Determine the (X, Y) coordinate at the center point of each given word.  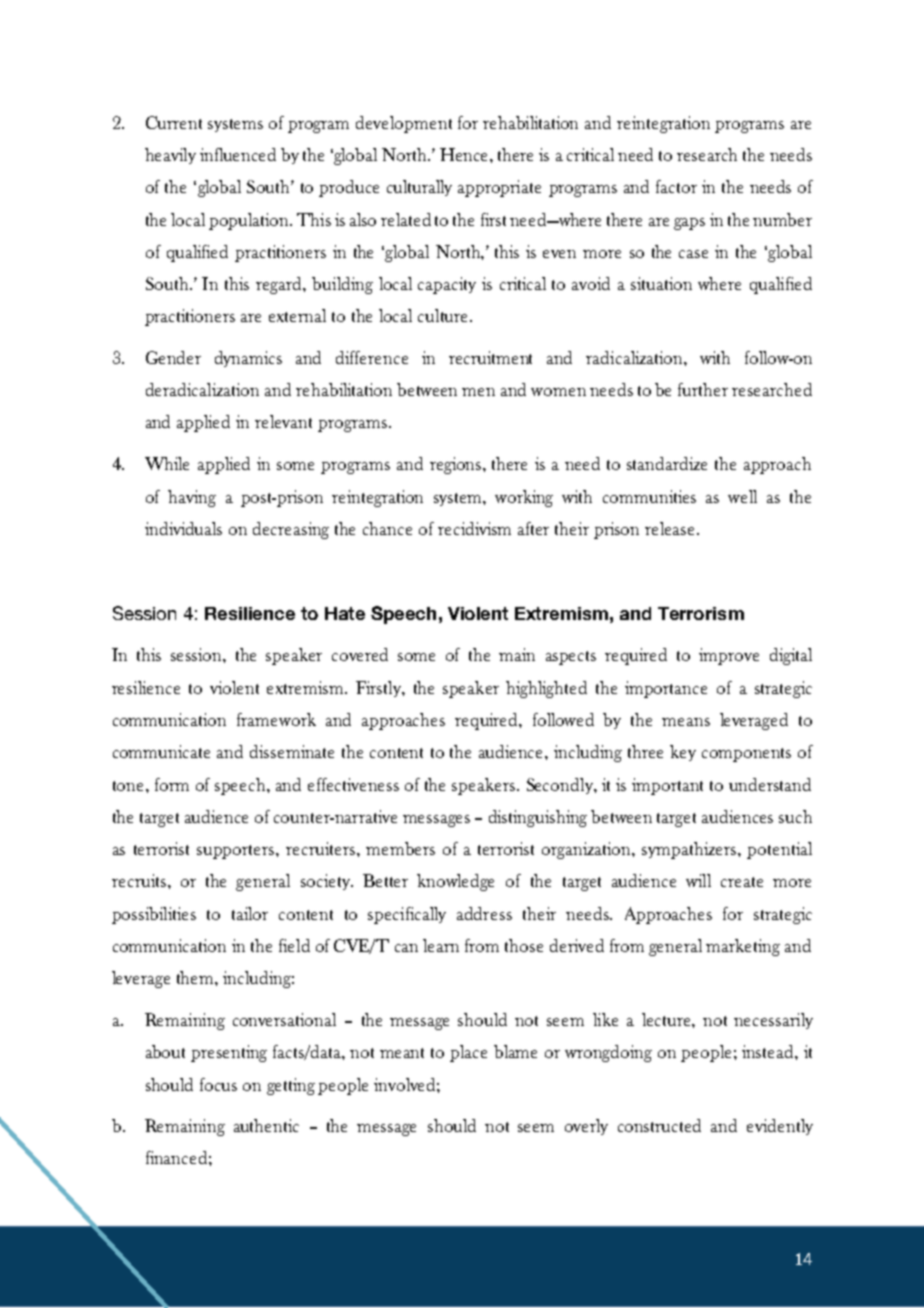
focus (218, 1084)
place (468, 1053)
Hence (465, 154)
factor (676, 186)
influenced (238, 154)
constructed (659, 1125)
